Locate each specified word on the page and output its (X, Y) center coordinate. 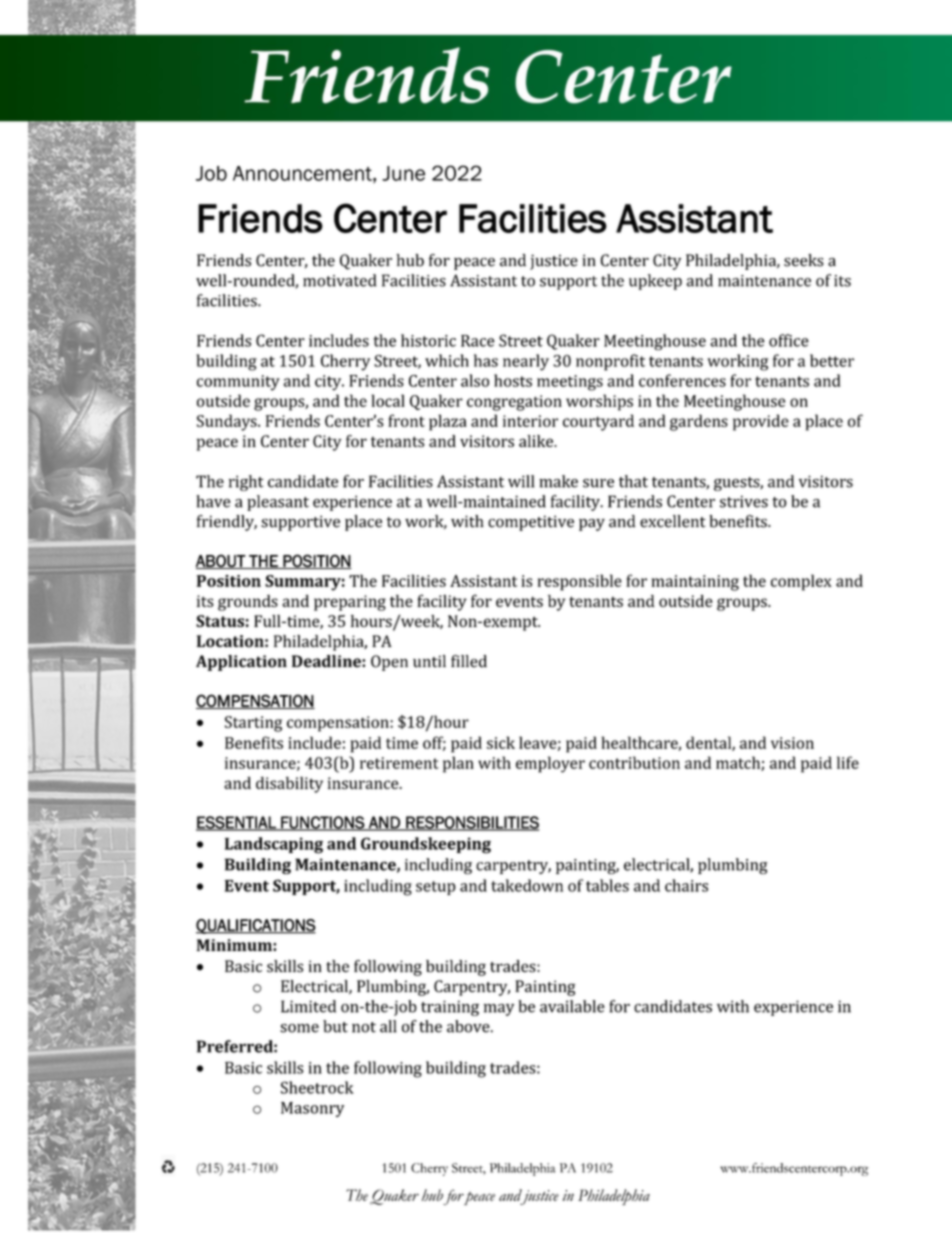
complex (801, 582)
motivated (339, 280)
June (403, 173)
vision (792, 743)
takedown (527, 885)
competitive (531, 523)
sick (501, 742)
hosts (513, 380)
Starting (253, 724)
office (789, 340)
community (238, 383)
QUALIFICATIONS (256, 926)
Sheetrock (317, 1087)
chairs (686, 885)
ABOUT (222, 561)
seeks (804, 260)
